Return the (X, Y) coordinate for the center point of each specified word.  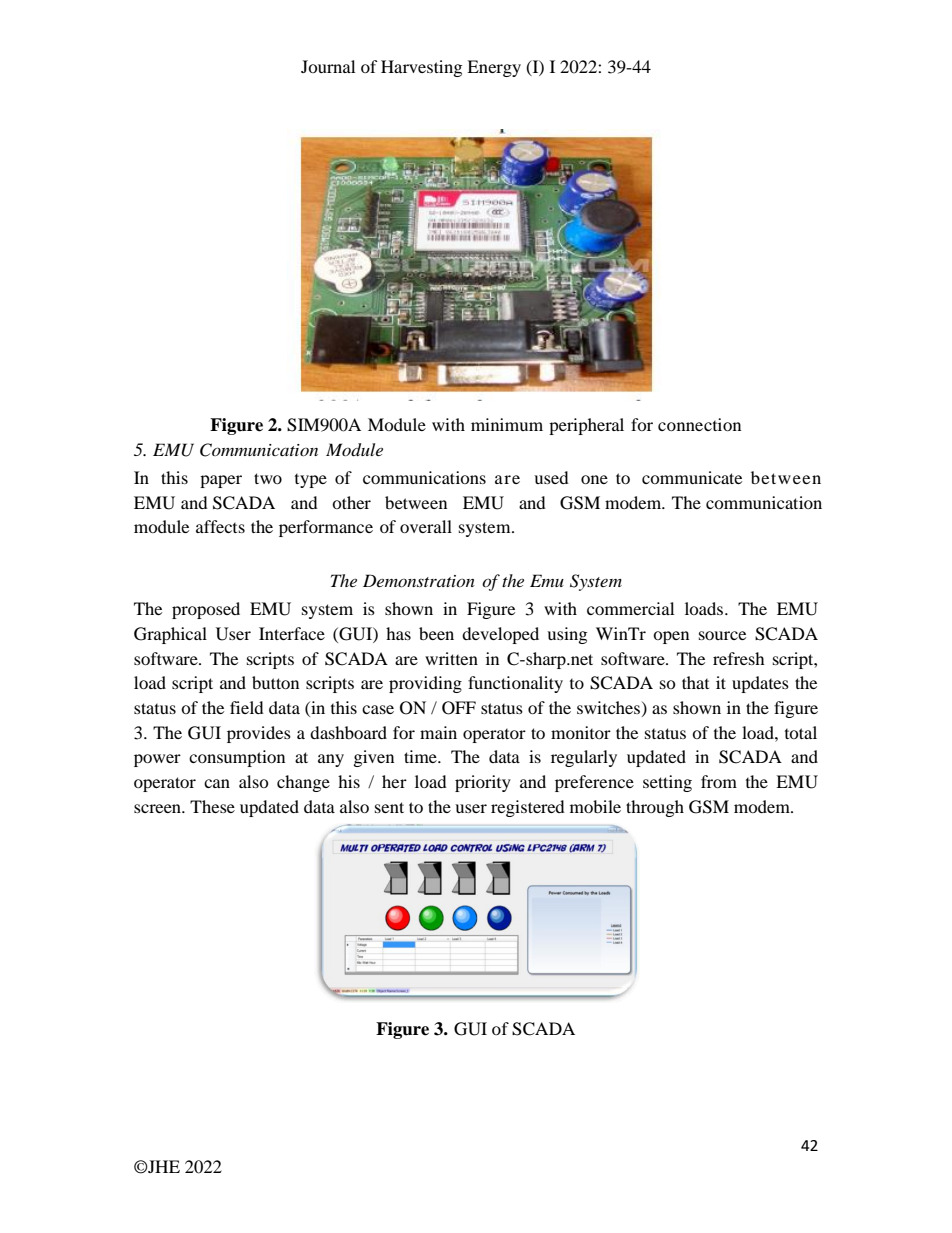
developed (500, 635)
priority (483, 783)
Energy (494, 68)
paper (221, 481)
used (551, 477)
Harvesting (421, 68)
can (217, 783)
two (268, 478)
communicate (692, 477)
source (722, 635)
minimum (507, 424)
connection (699, 424)
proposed (206, 610)
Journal (328, 66)
